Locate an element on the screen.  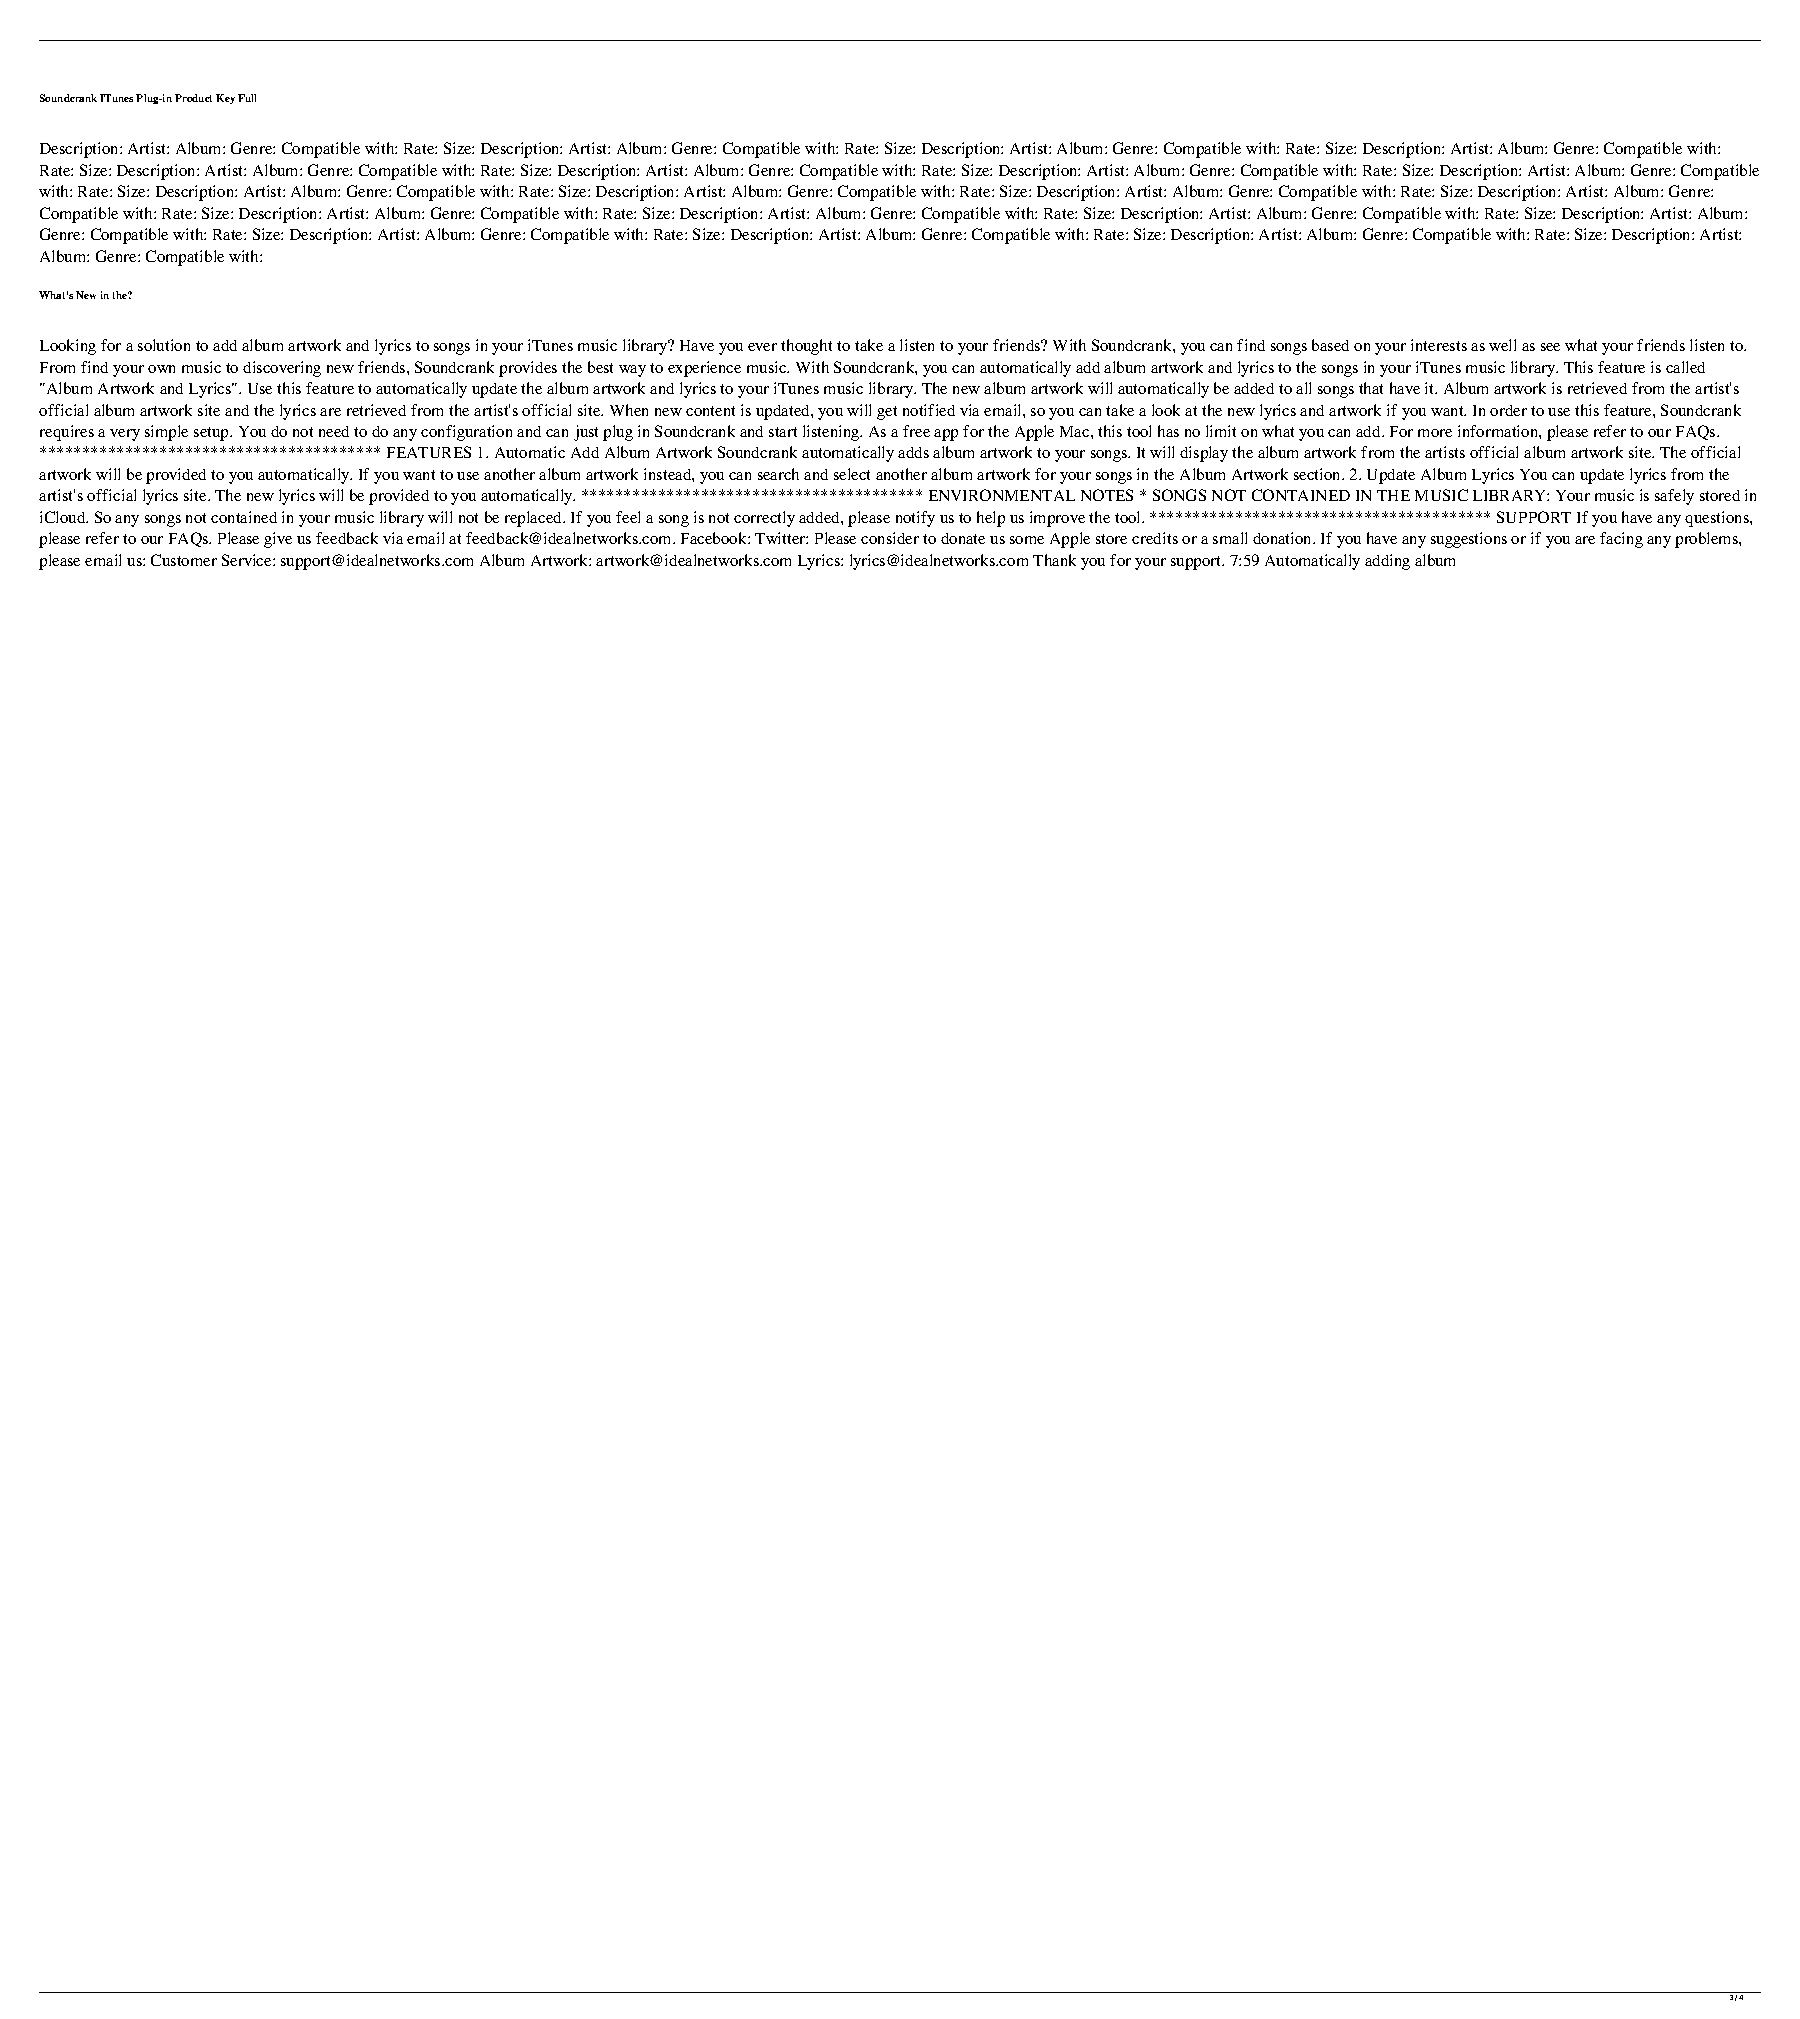
notified is located at coordinates (929, 410).
